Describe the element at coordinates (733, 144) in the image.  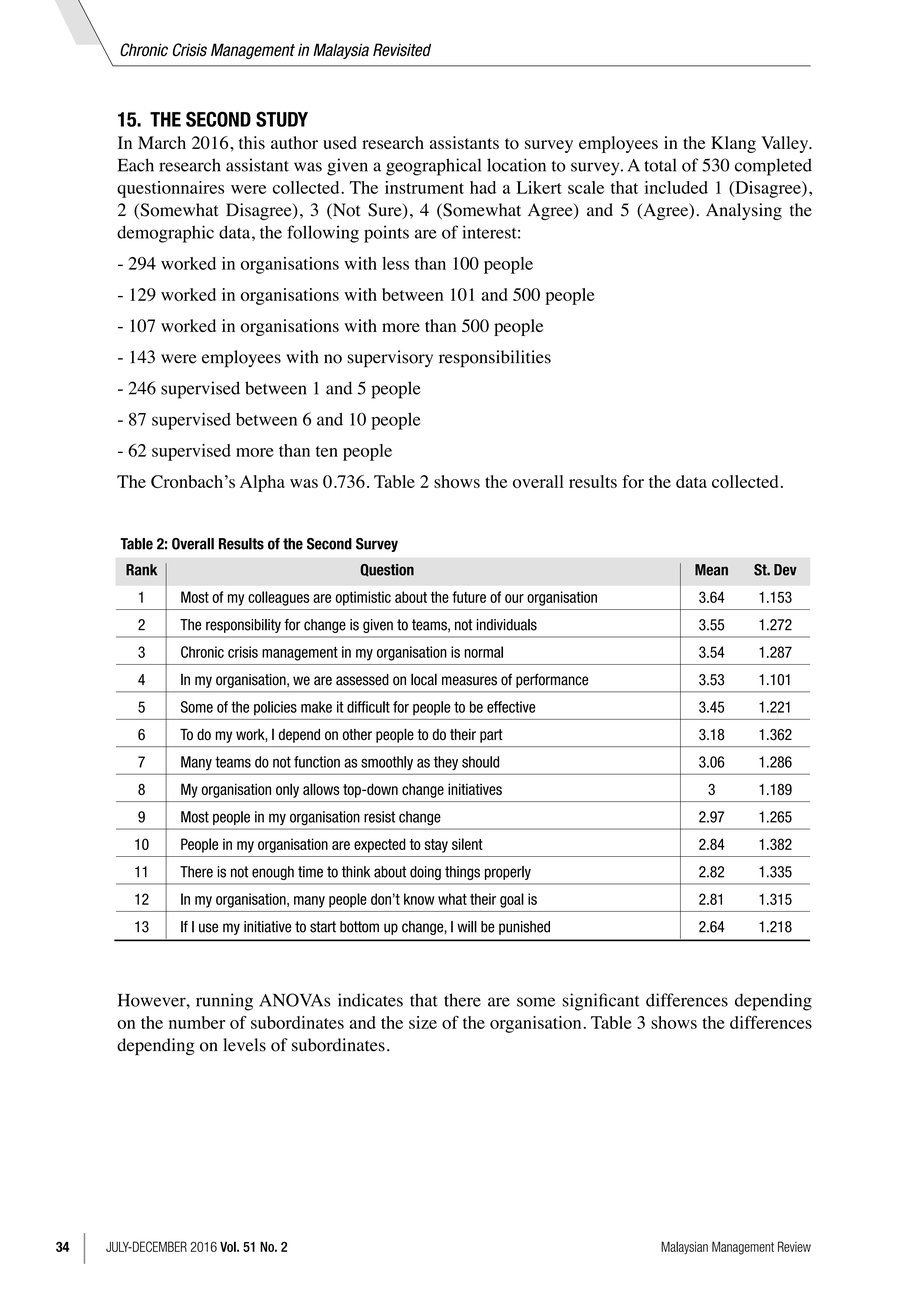
I see `Klang` at that location.
